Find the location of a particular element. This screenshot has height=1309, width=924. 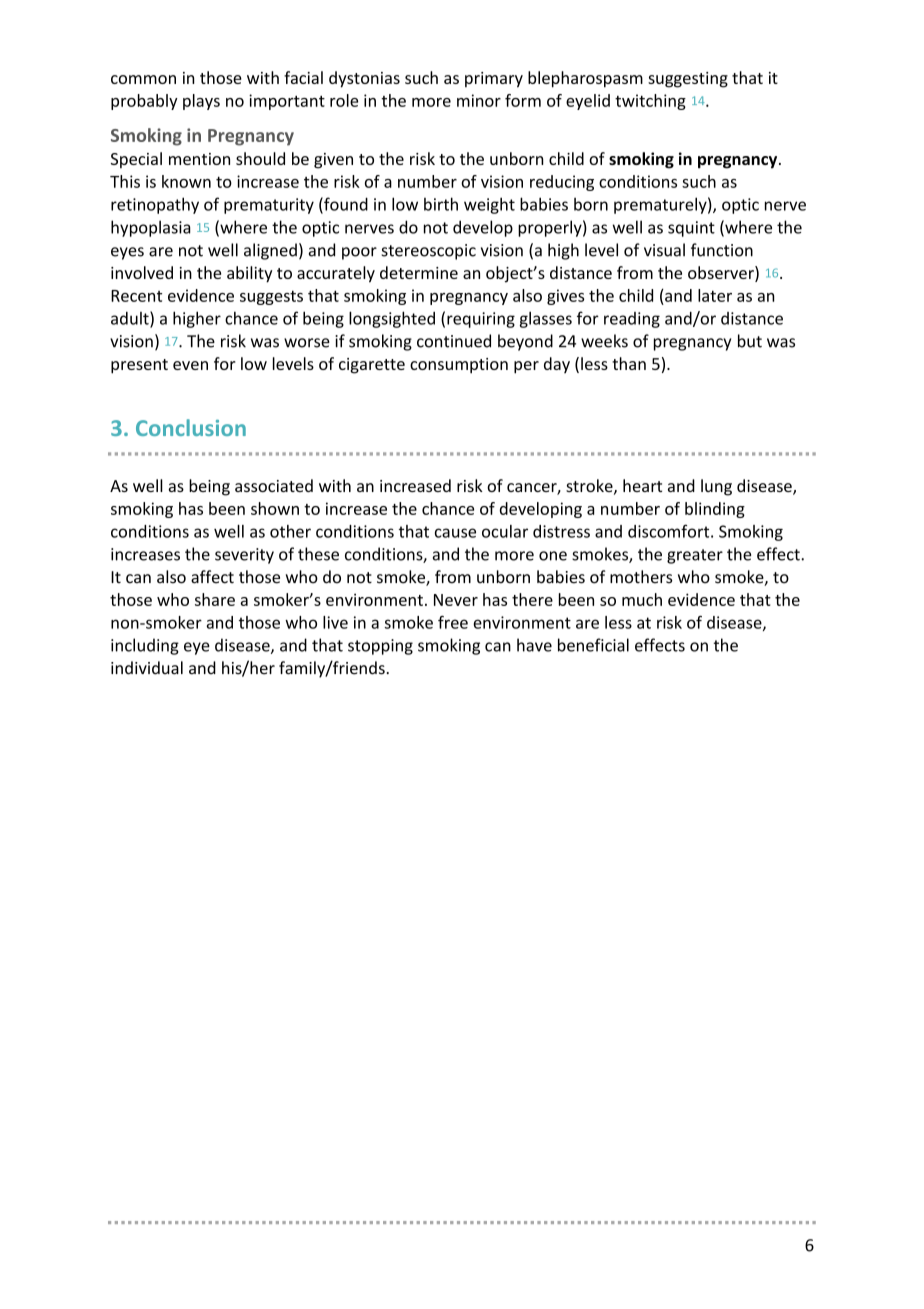

even is located at coordinates (190, 365).
